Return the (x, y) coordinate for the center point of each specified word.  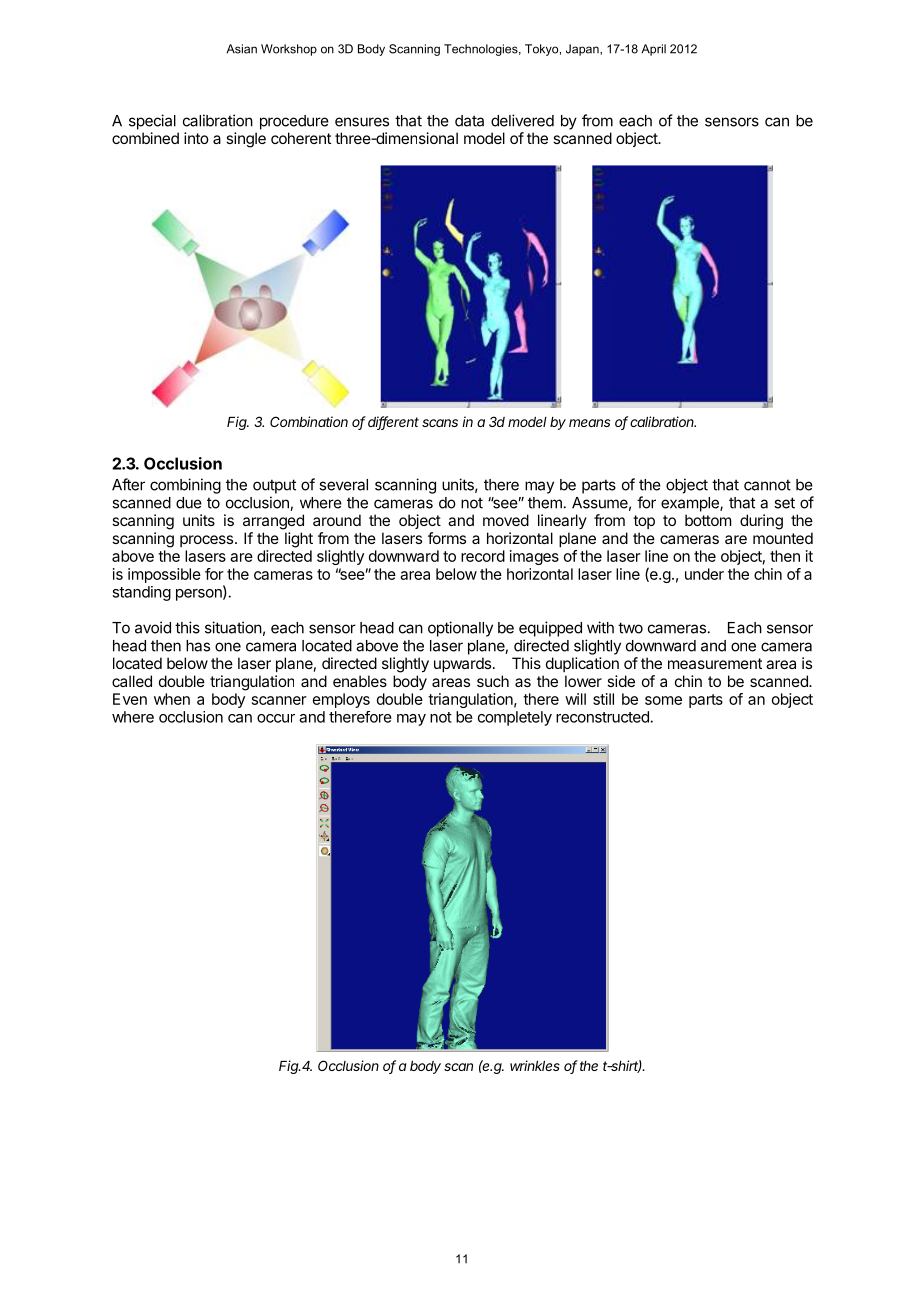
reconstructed (602, 717)
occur (276, 718)
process (208, 541)
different (393, 423)
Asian (241, 49)
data (469, 121)
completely (515, 718)
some (663, 700)
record (483, 556)
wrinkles (535, 1065)
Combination (309, 421)
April (653, 50)
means (589, 423)
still (603, 699)
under (704, 574)
